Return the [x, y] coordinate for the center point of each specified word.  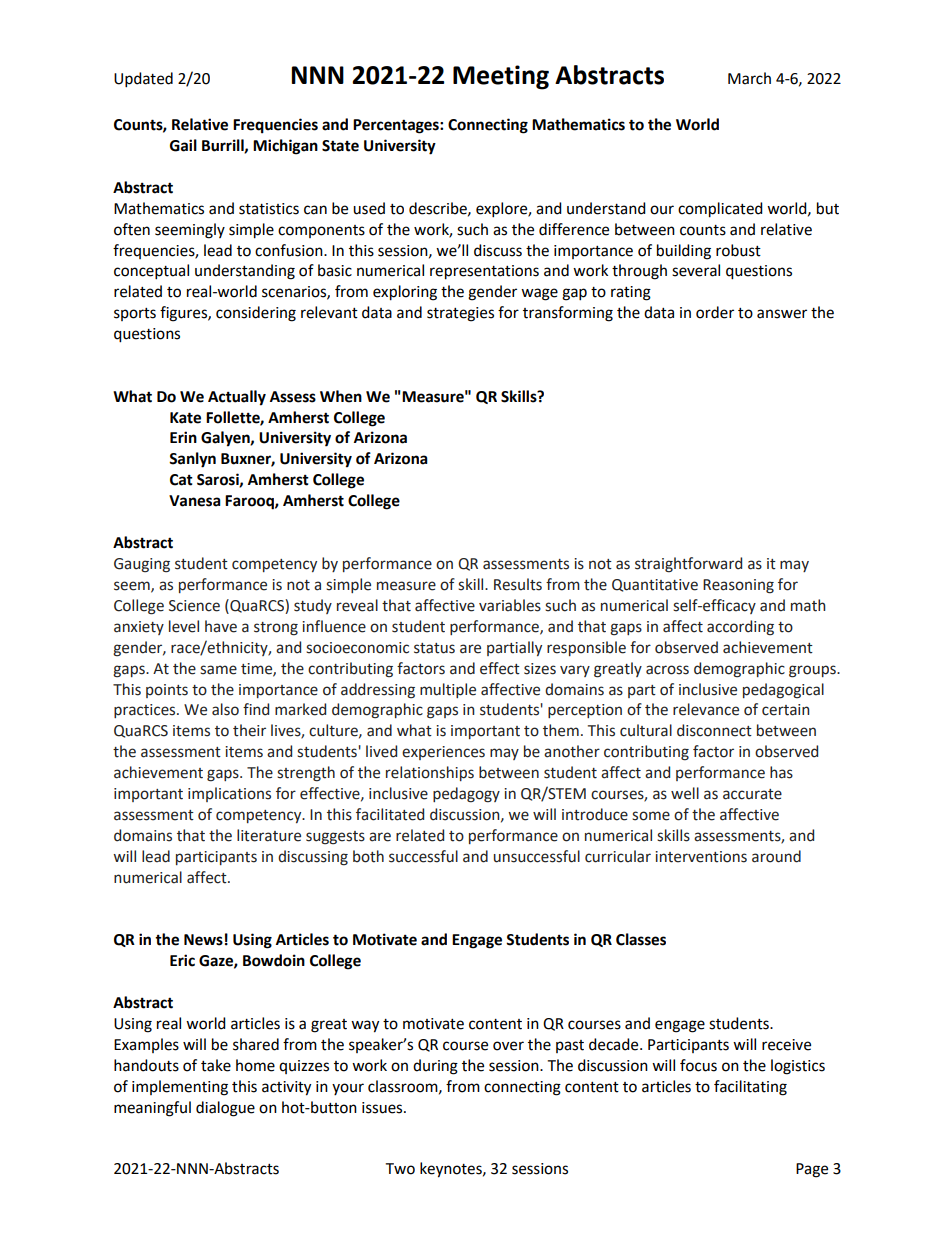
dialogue [225, 1109]
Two [400, 1169]
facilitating [750, 1088]
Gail [183, 145]
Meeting [501, 77]
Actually [237, 398]
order [715, 312]
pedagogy [466, 795]
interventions [701, 857]
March [749, 78]
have [221, 626]
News [203, 940]
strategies [460, 314]
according [740, 628]
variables [510, 605]
